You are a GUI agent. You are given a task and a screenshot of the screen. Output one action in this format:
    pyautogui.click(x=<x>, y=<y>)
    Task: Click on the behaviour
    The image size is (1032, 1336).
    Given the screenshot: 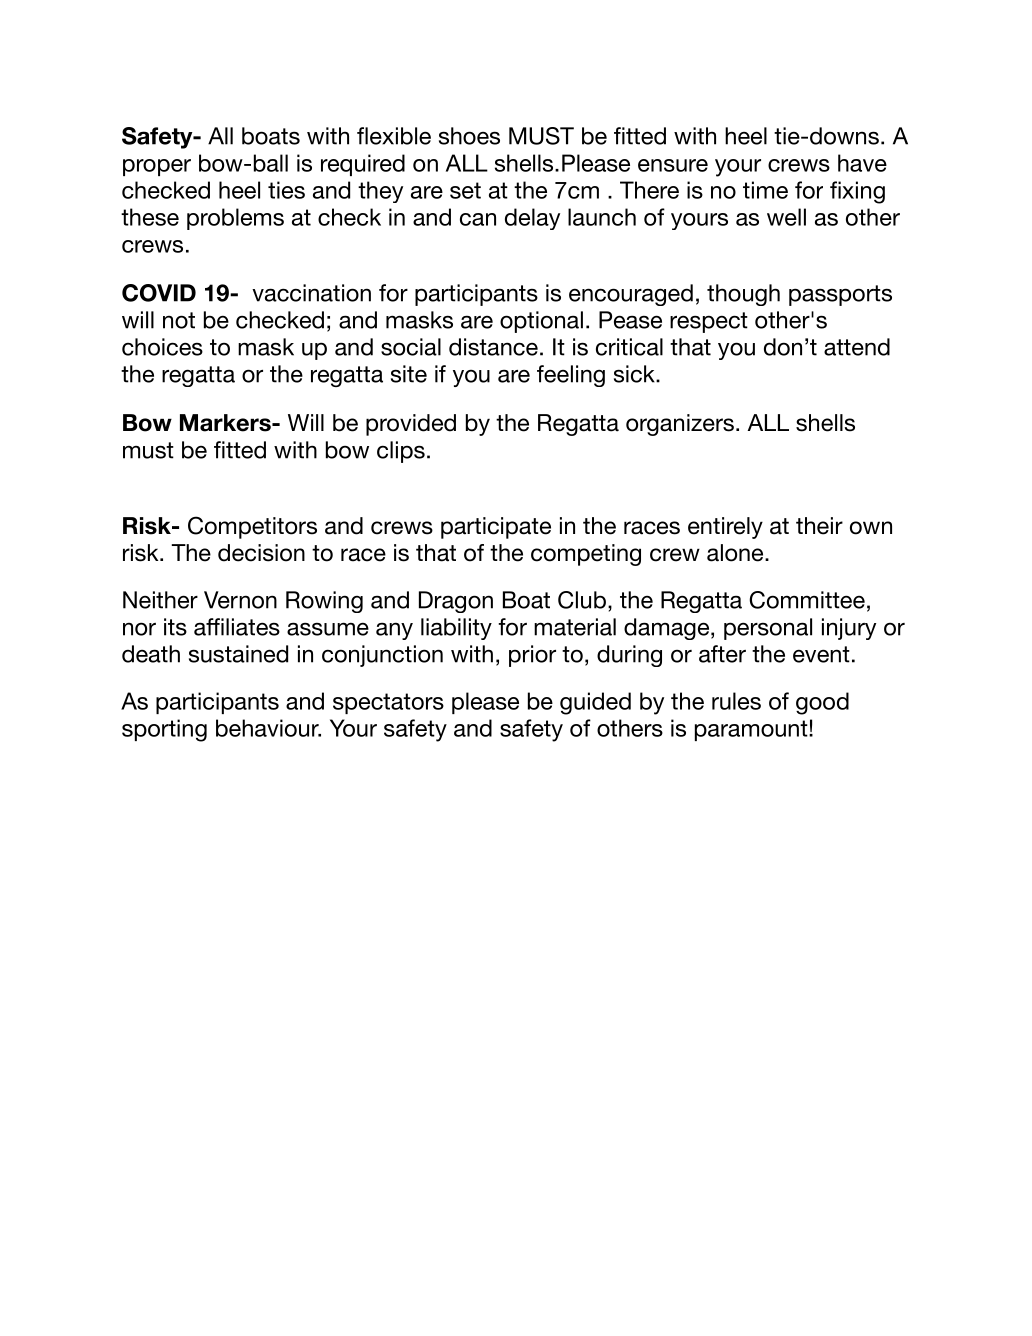 What is the action you would take?
    pyautogui.click(x=268, y=728)
